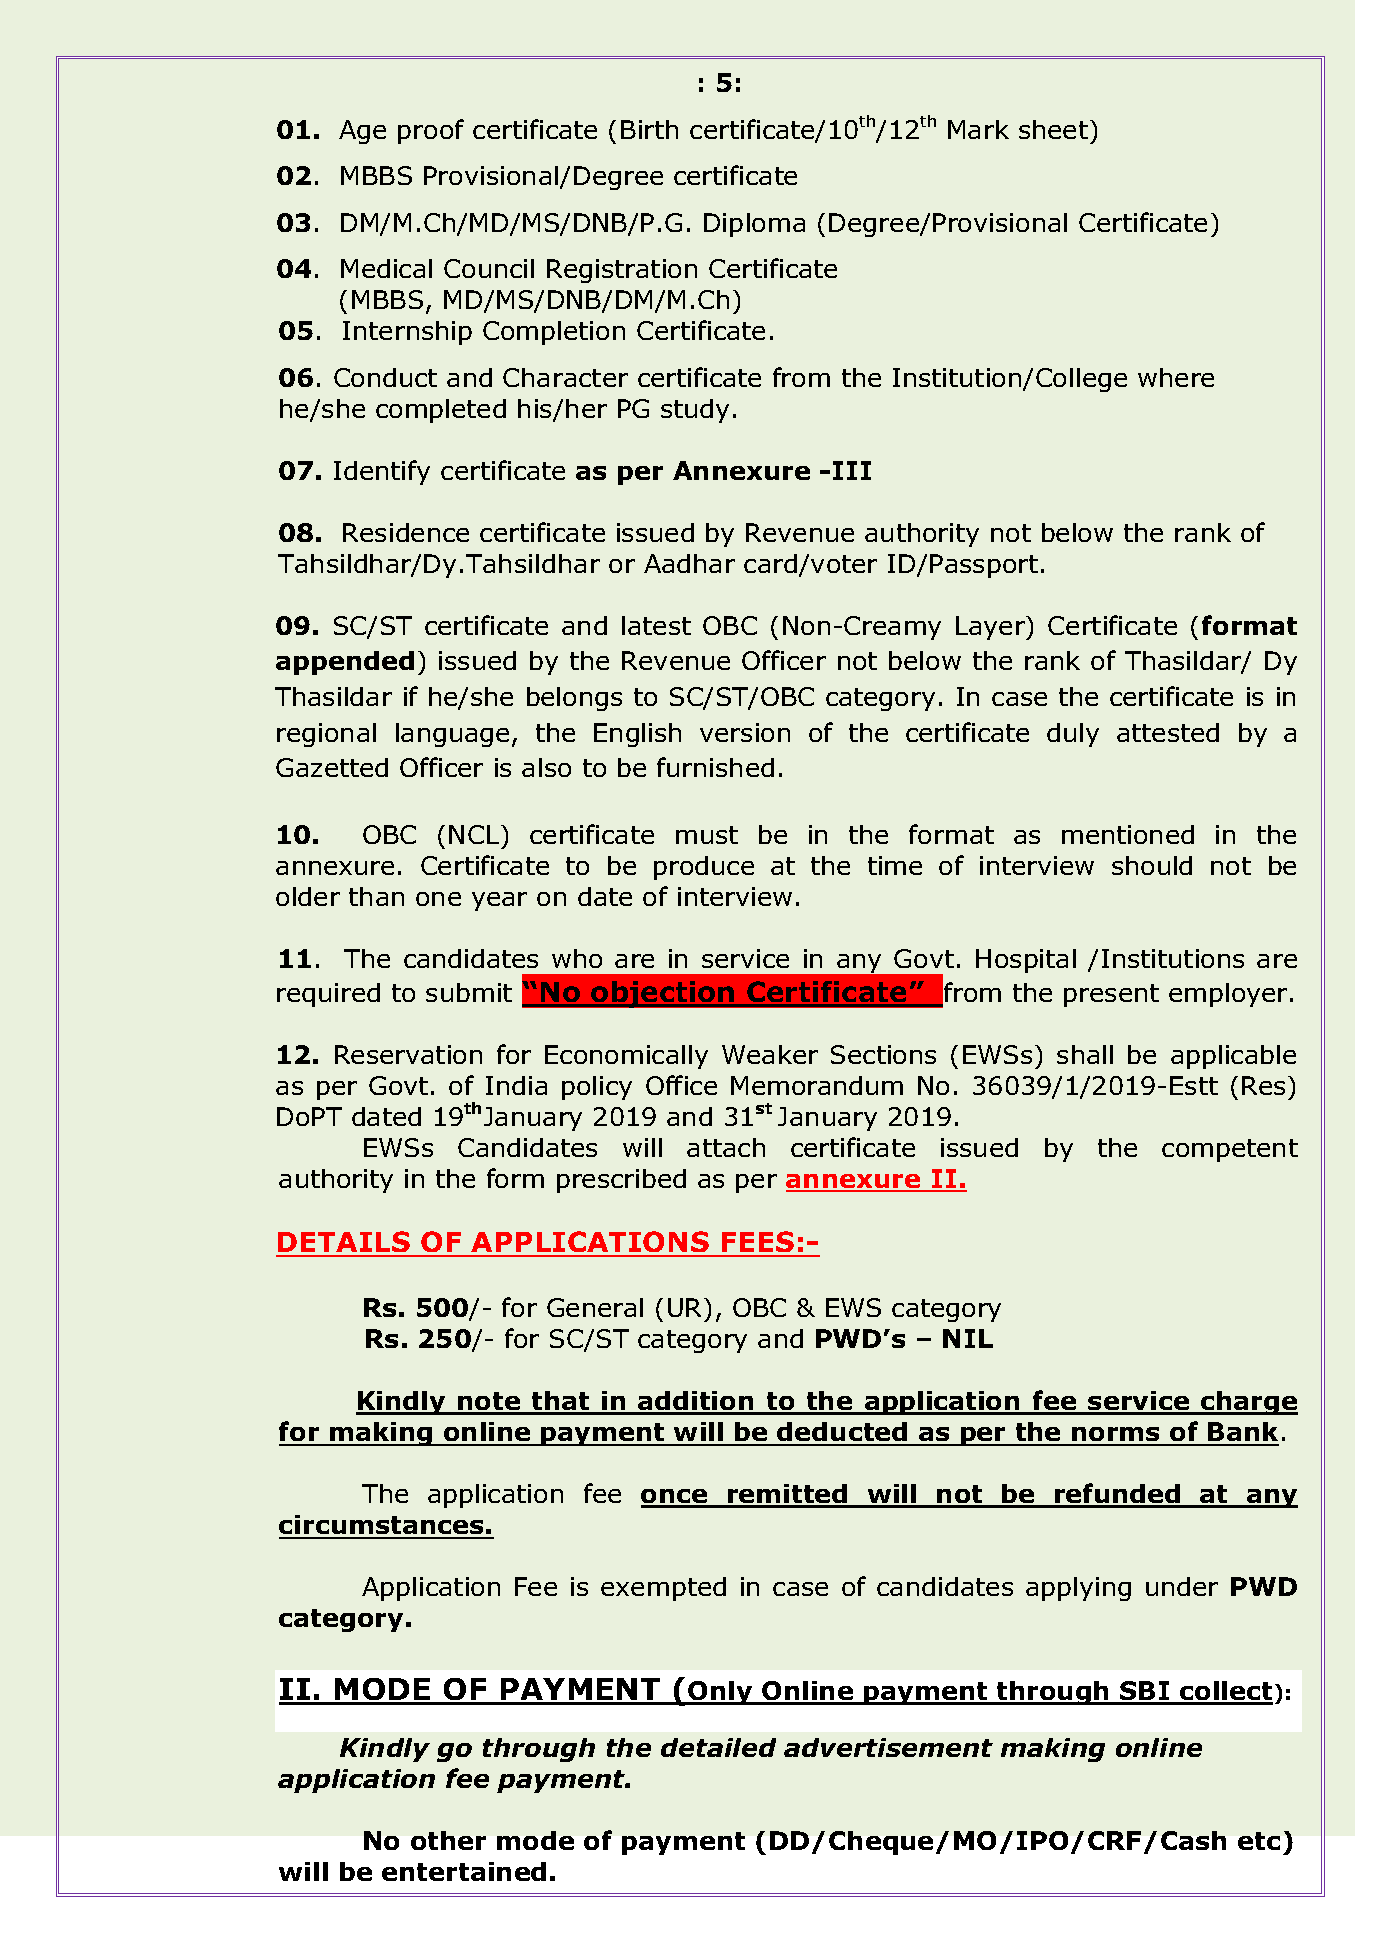 This screenshot has height=1952, width=1380. Describe the element at coordinates (431, 131) in the screenshot. I see `proof` at that location.
